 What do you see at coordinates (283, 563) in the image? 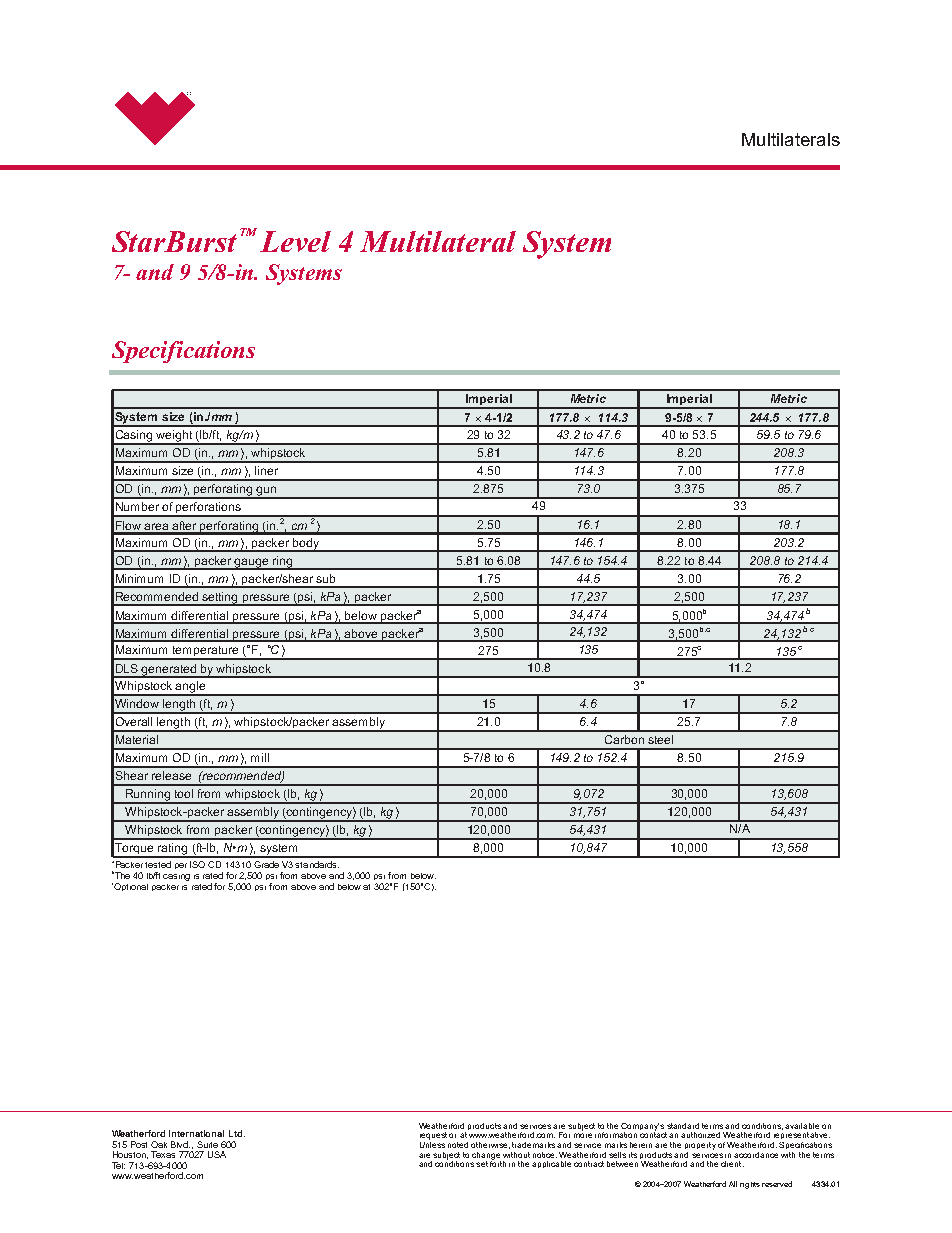
I see `ring` at bounding box center [283, 563].
